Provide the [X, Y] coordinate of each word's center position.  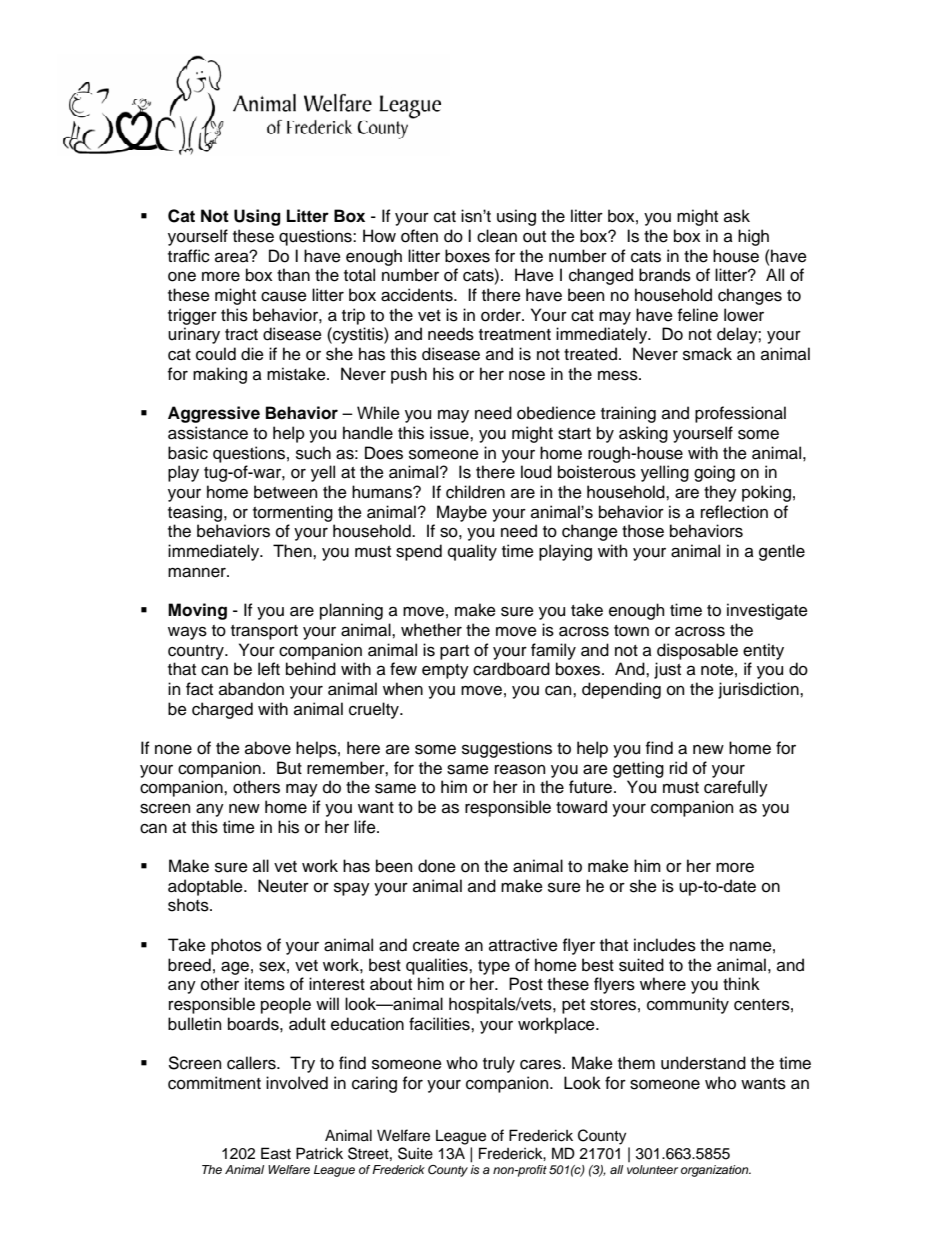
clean [497, 236]
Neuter [283, 886]
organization [716, 1171]
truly [499, 1064]
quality [472, 552]
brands [665, 275]
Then [293, 551]
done [437, 866]
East [276, 1153]
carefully [736, 788]
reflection [734, 512]
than [293, 275]
